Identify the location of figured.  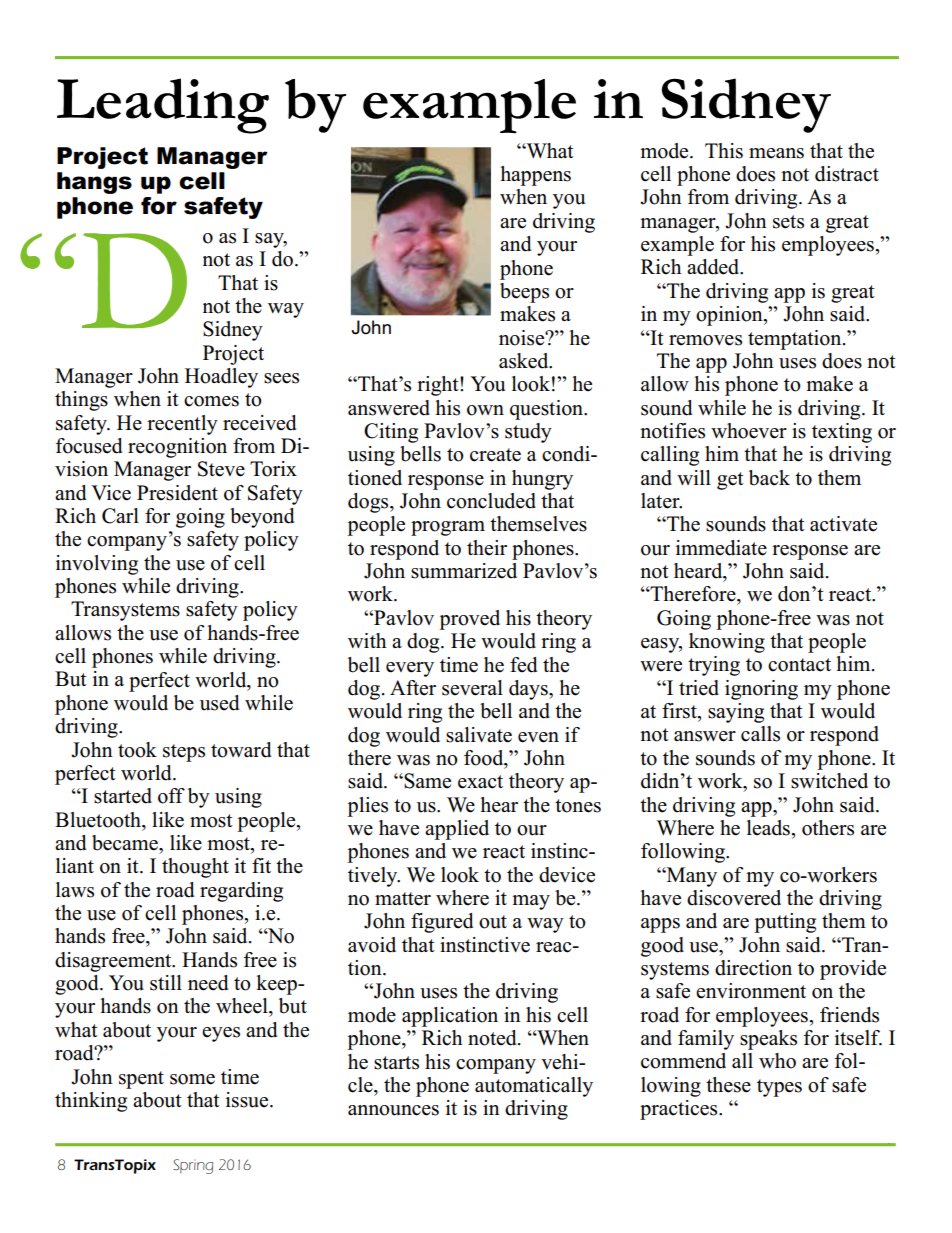
(442, 923).
